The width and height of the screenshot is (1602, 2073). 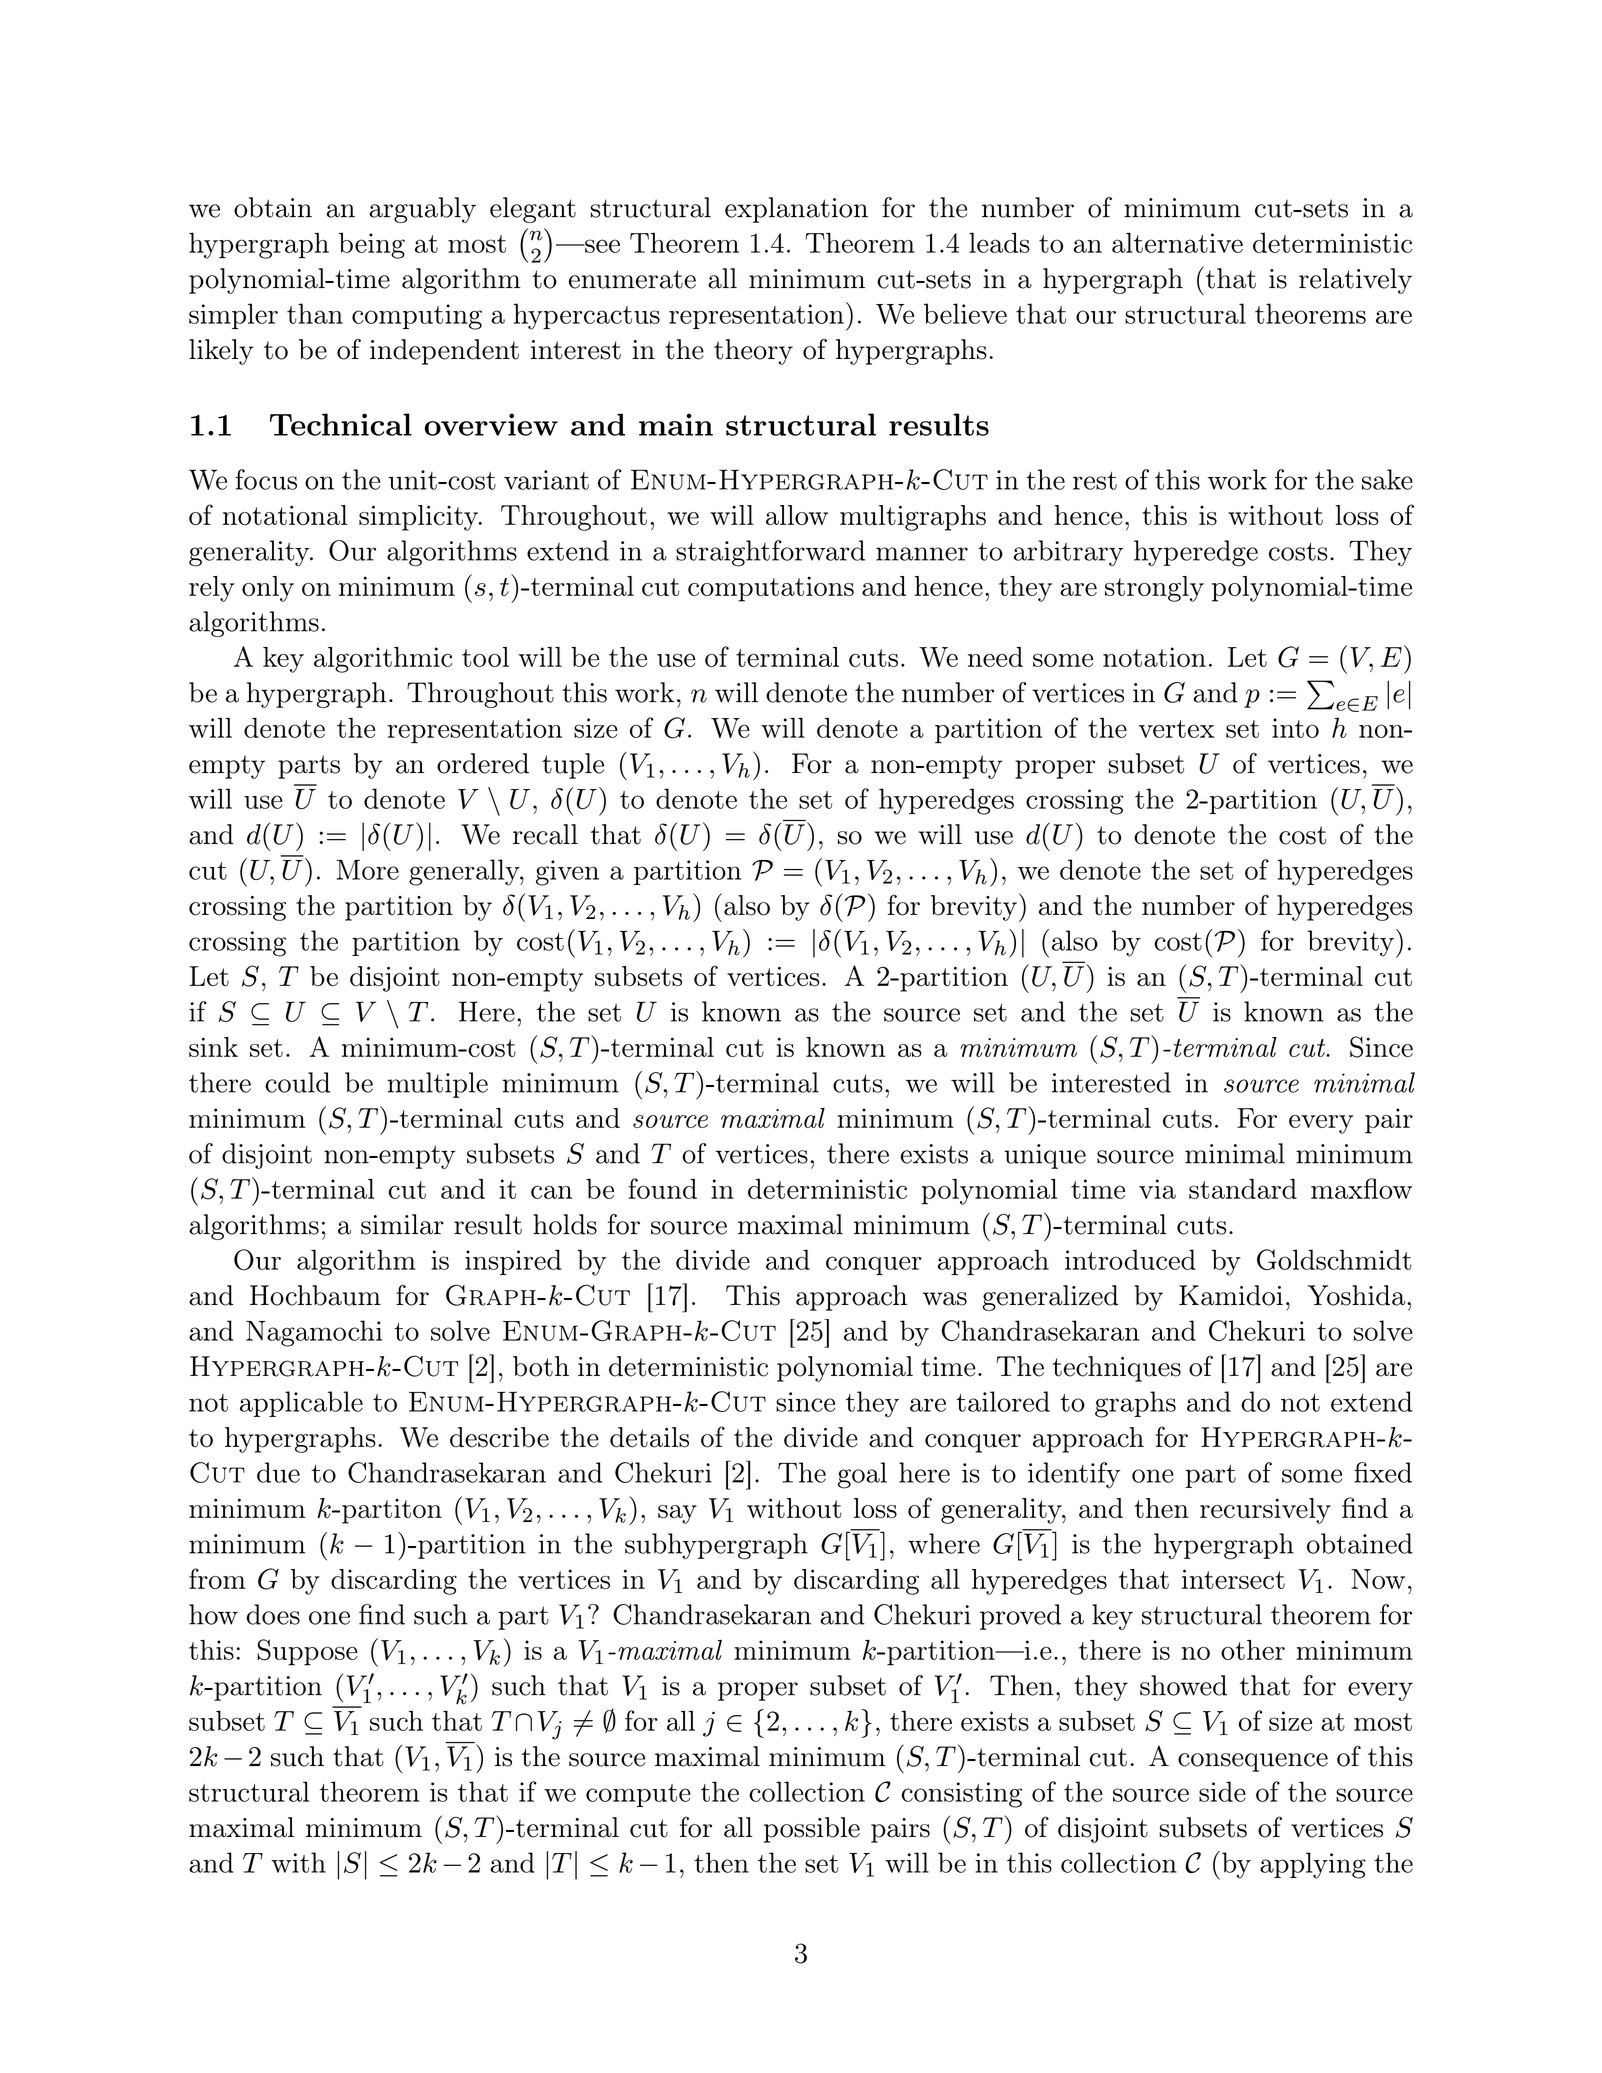 I want to click on into, so click(x=1295, y=728).
